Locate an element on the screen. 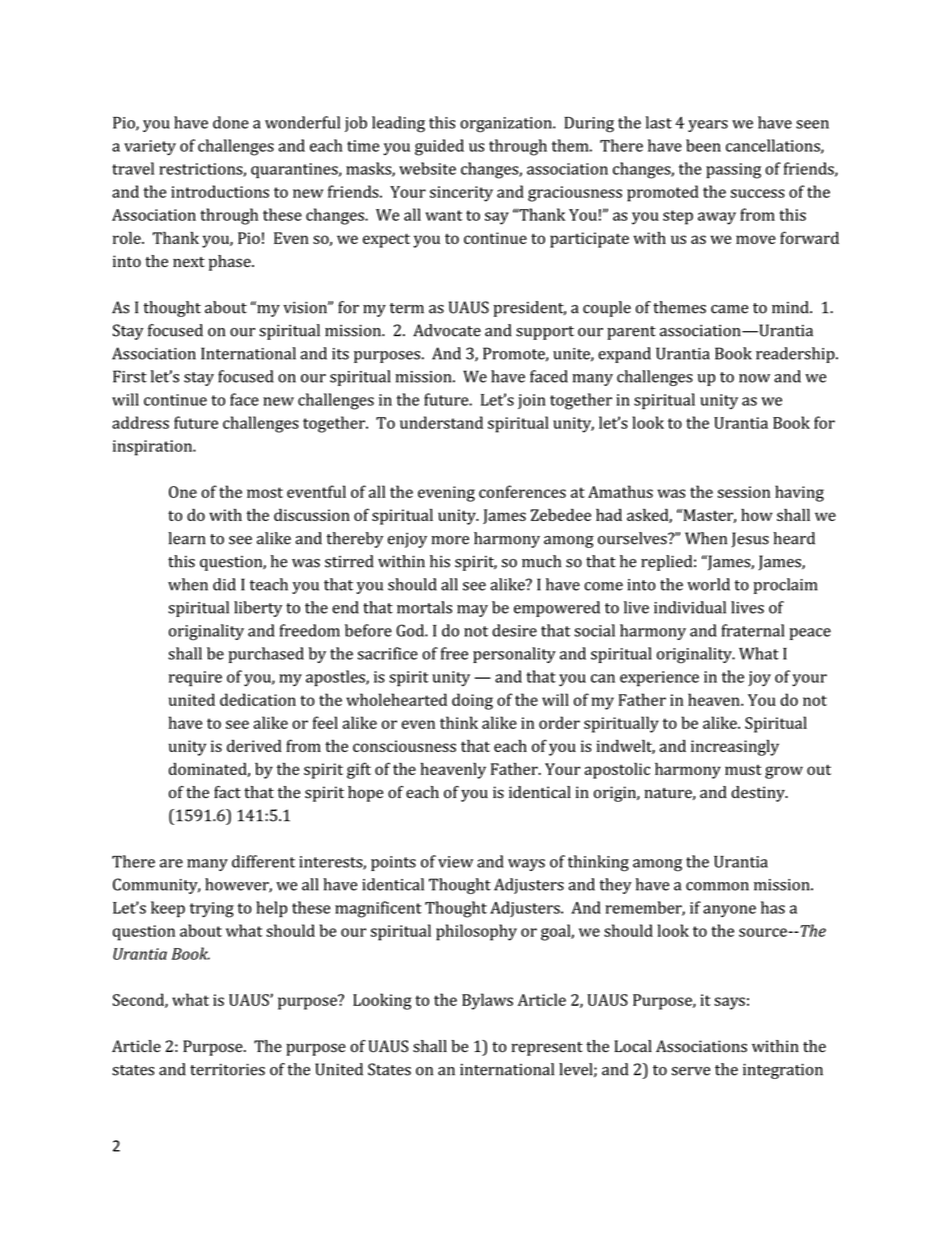  Bylaws is located at coordinates (487, 1001).
